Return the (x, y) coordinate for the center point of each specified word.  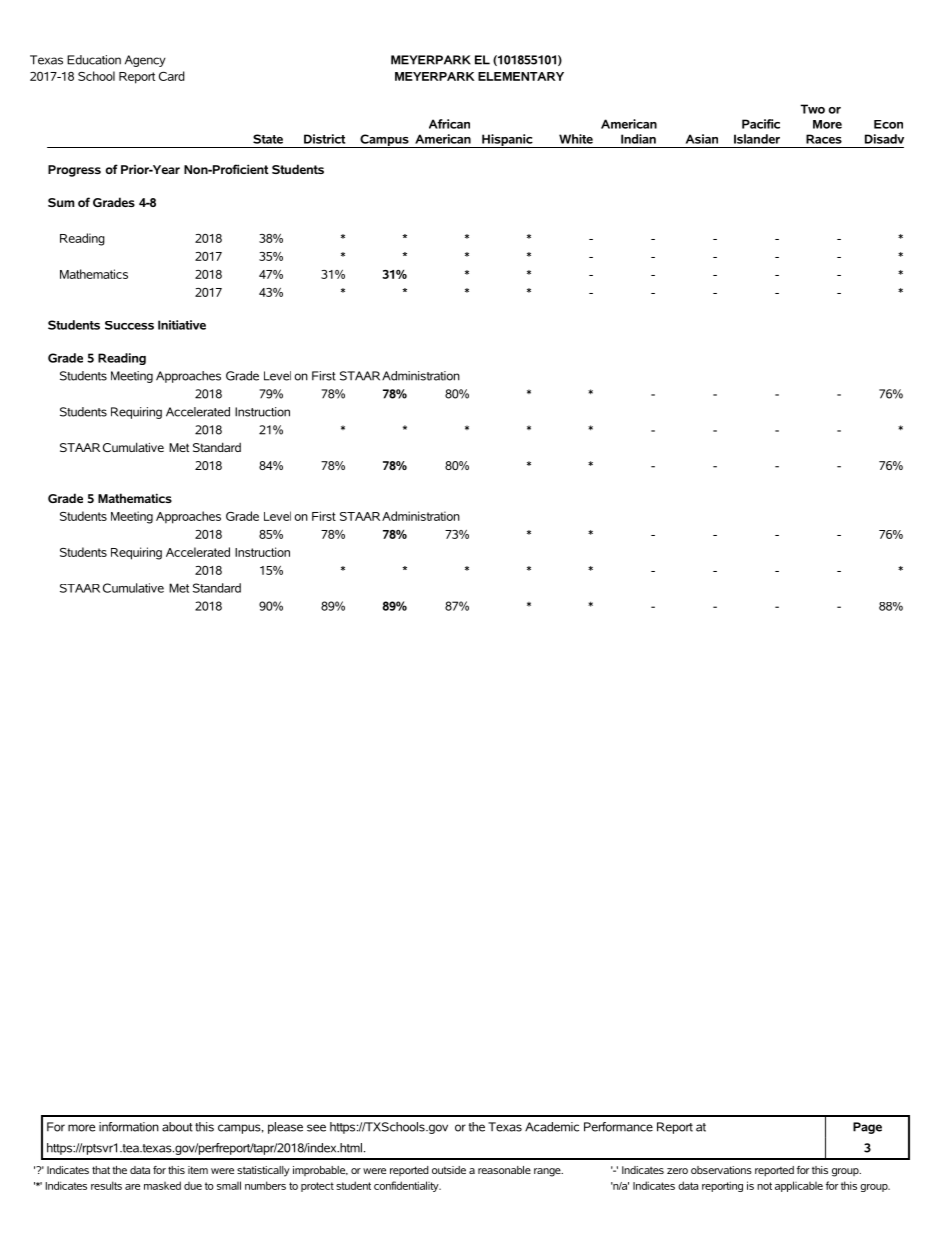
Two (812, 109)
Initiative (182, 325)
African (449, 124)
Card (172, 76)
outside (449, 1170)
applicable (799, 1186)
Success (129, 325)
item (198, 1170)
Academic (552, 1127)
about (177, 1127)
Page (867, 1128)
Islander (757, 139)
